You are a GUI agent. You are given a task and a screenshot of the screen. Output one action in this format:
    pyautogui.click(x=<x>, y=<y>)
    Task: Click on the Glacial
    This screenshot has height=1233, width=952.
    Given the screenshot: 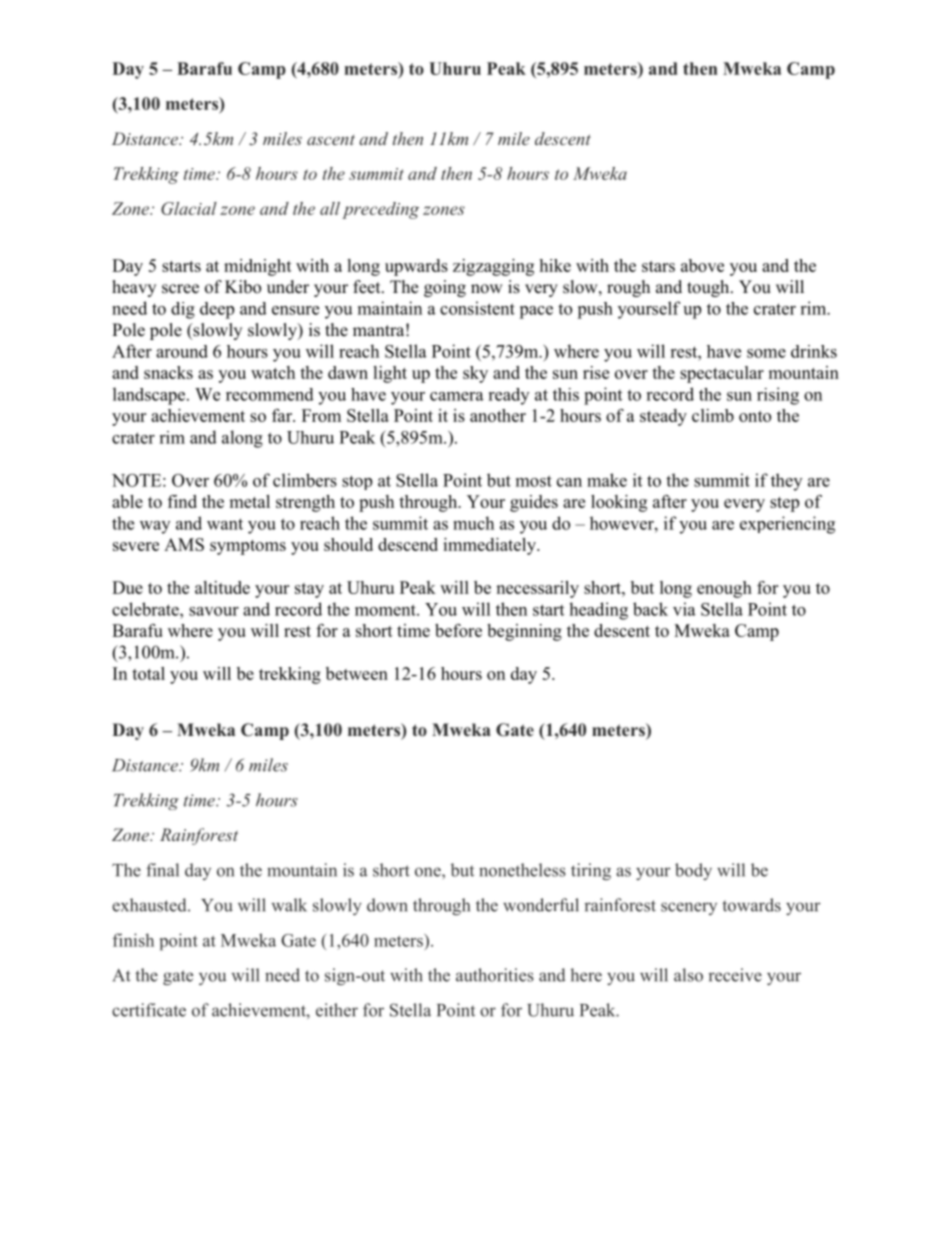 What is the action you would take?
    pyautogui.click(x=189, y=208)
